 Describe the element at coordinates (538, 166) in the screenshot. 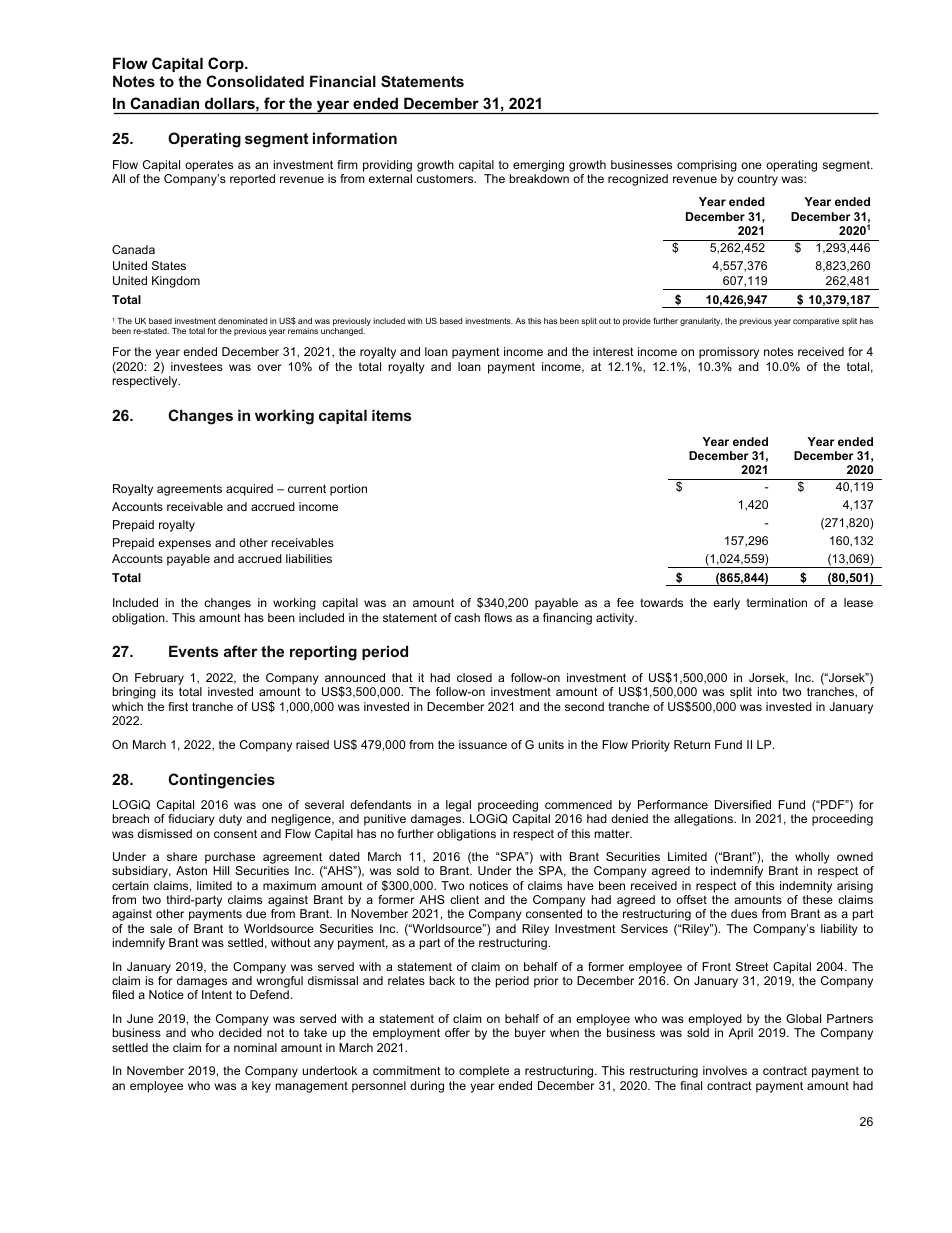

I see `emerging` at that location.
